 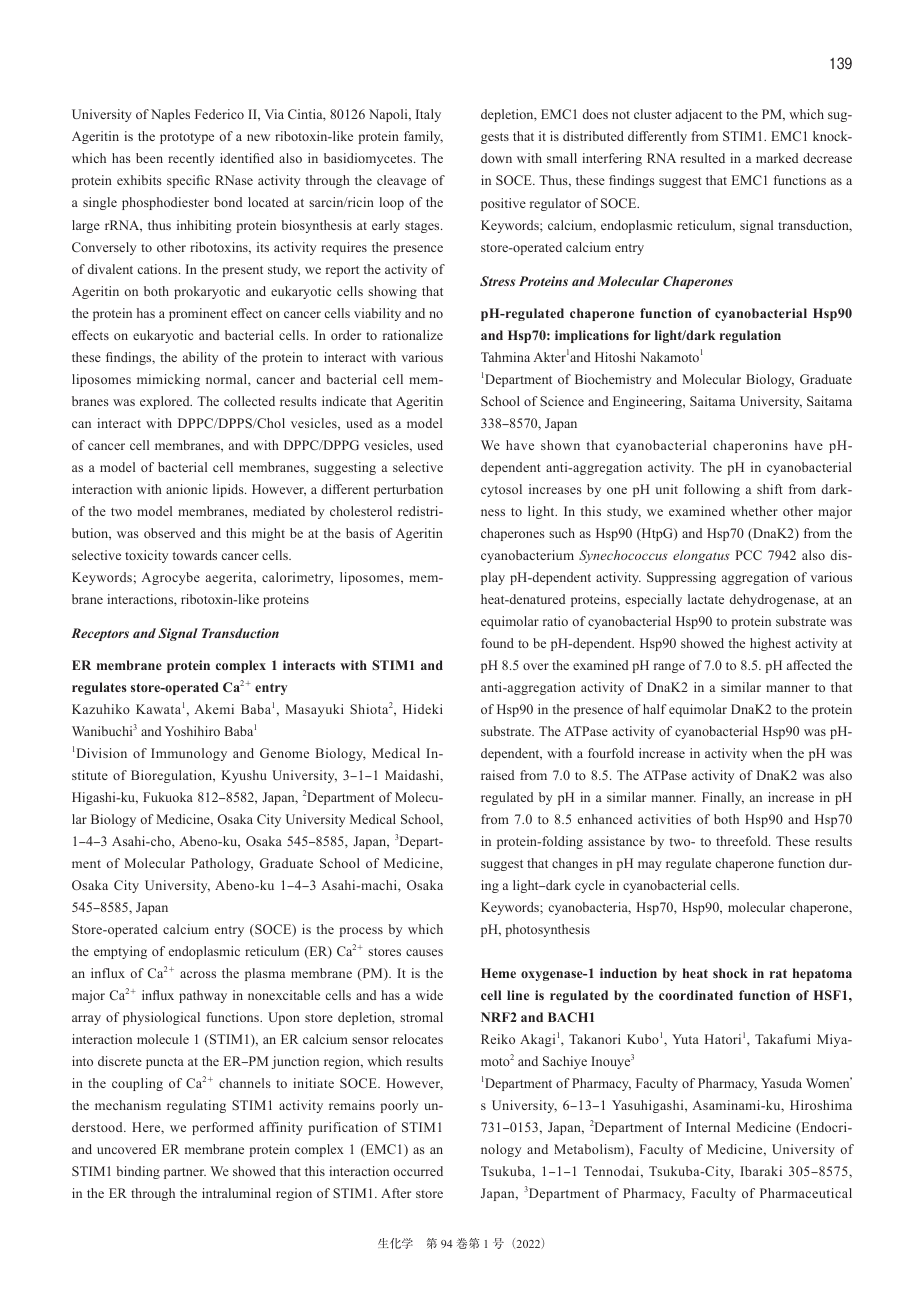 What do you see at coordinates (418, 1171) in the screenshot?
I see `occurred` at bounding box center [418, 1171].
